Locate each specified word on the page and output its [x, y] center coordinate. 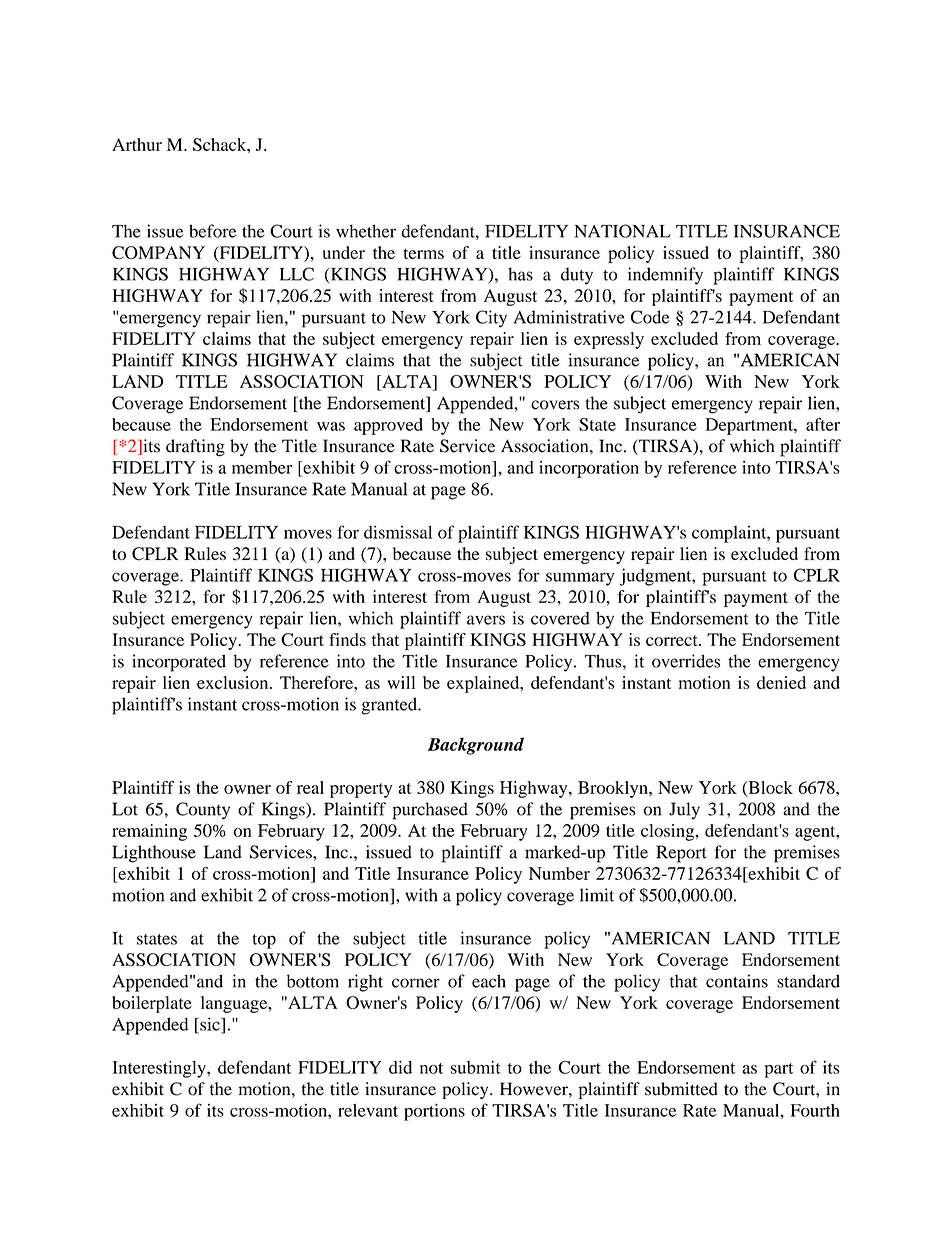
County [203, 811]
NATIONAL [622, 231]
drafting [195, 448]
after [823, 424]
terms [424, 253]
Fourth [815, 1110]
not [431, 1068]
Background [476, 746]
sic [210, 1025]
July [684, 811]
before [213, 231]
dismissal [398, 532]
